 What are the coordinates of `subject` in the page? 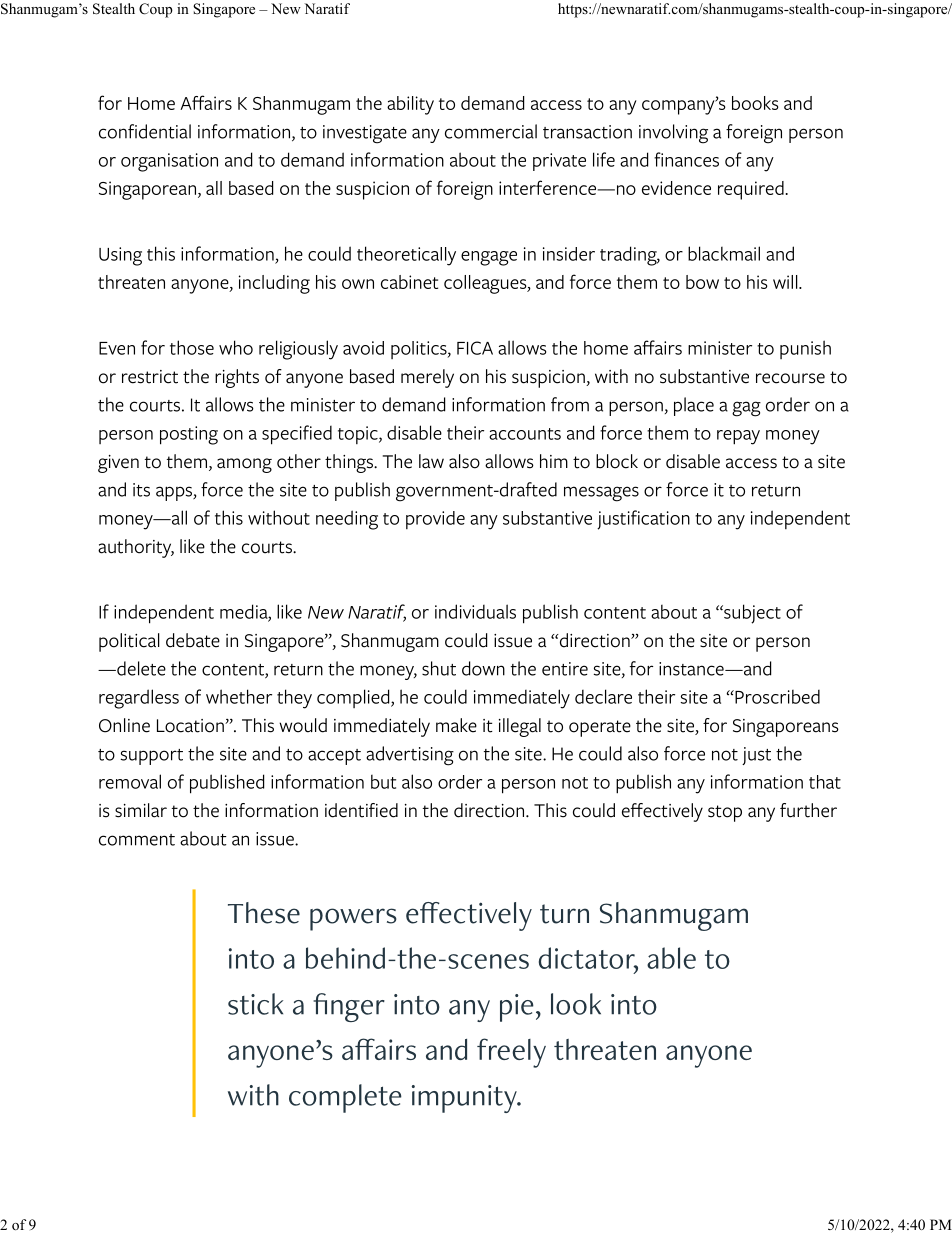 It's located at (751, 614).
